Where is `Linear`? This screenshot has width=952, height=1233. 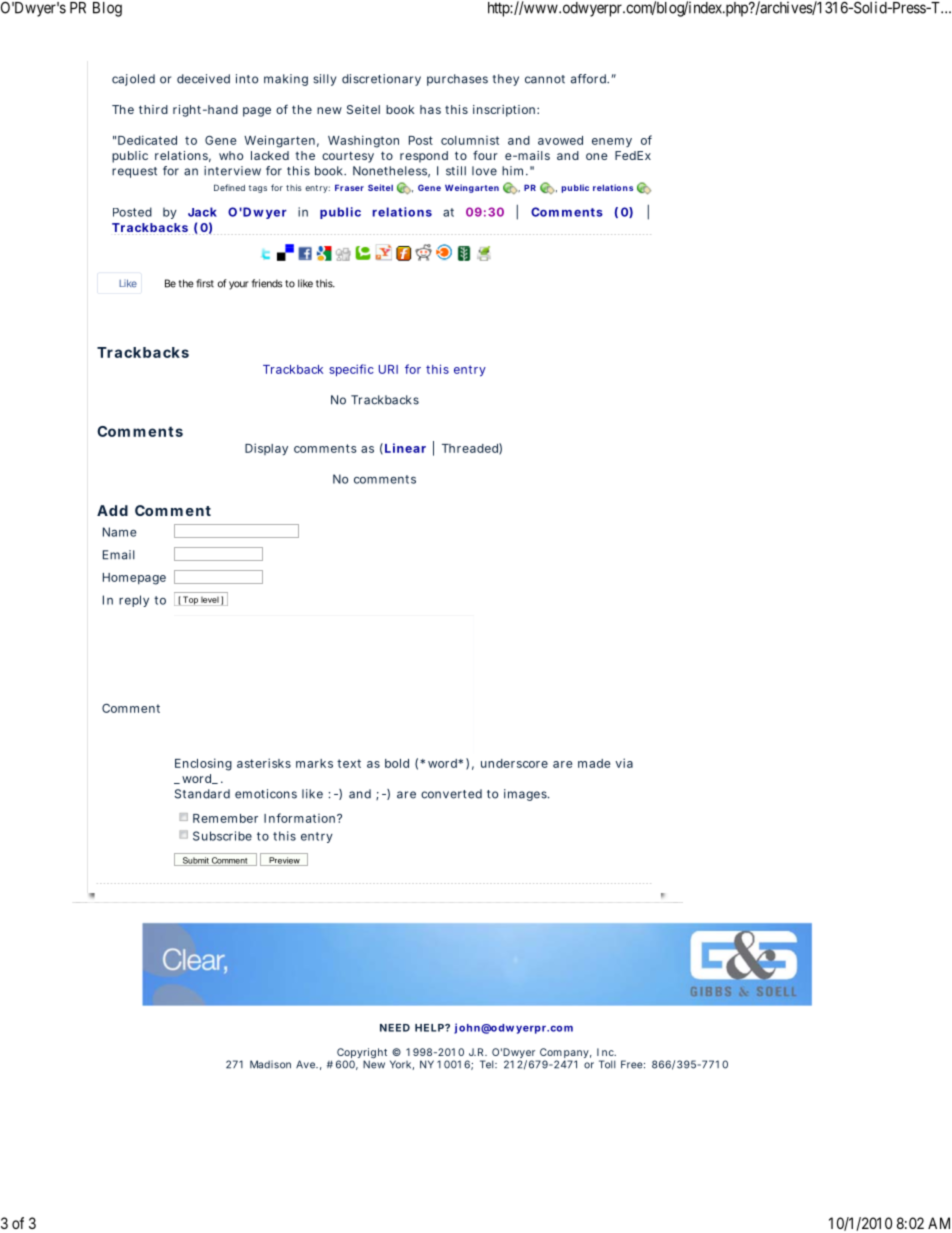
Linear is located at coordinates (405, 448).
